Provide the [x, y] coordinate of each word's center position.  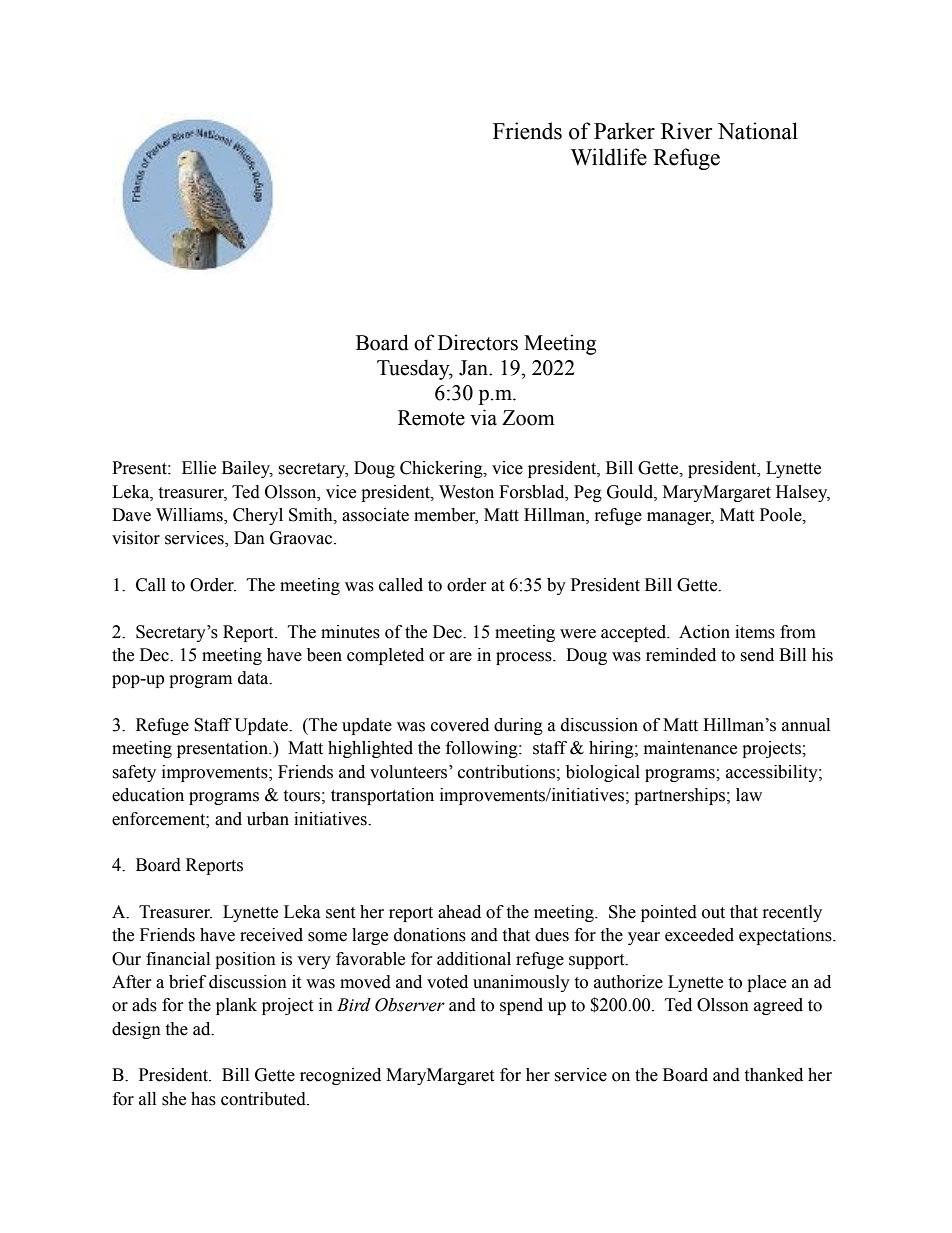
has [203, 1099]
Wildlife [609, 157]
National [758, 131]
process [525, 658]
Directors [478, 342]
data [254, 678]
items [755, 632]
